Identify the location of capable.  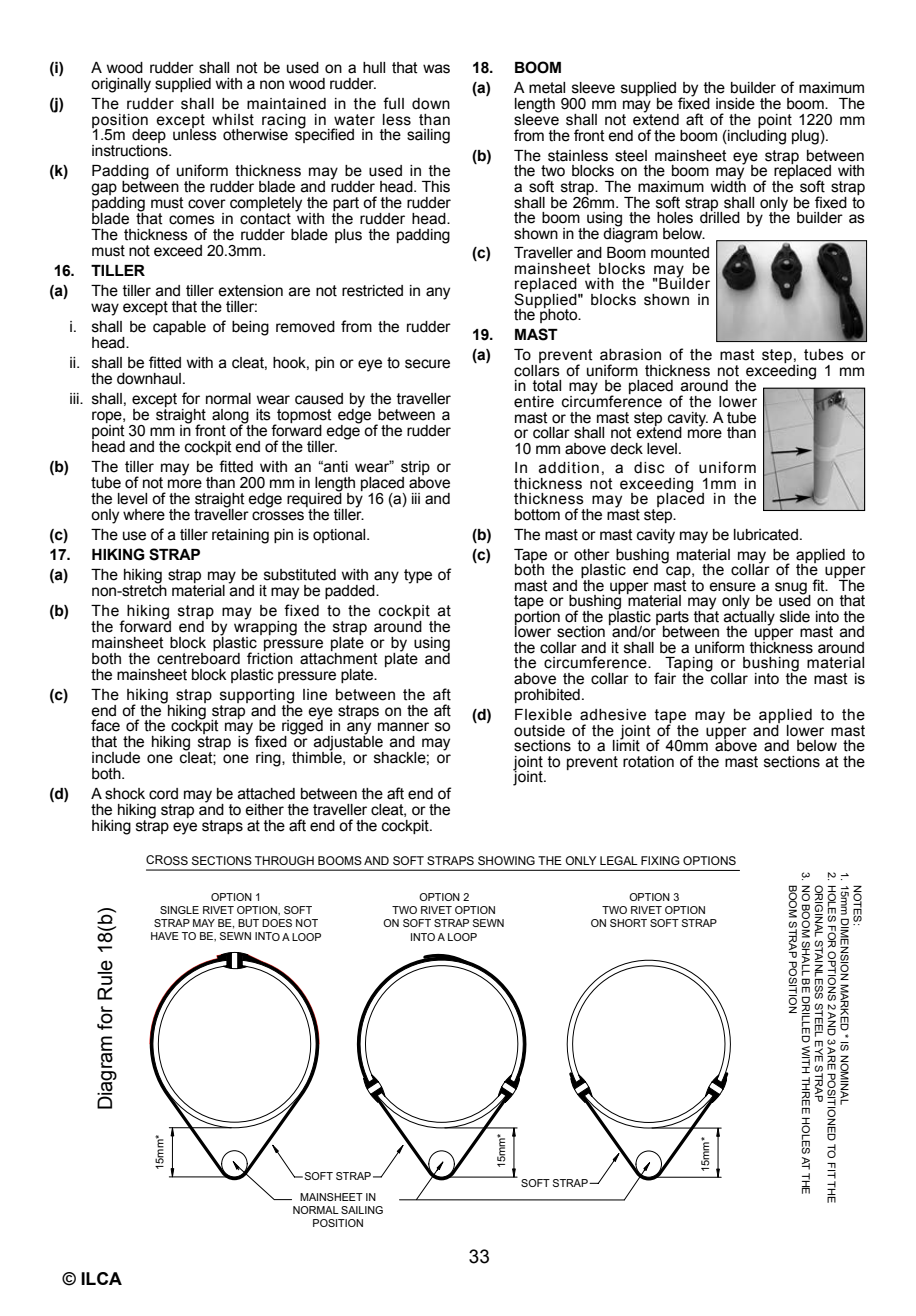
(179, 328).
